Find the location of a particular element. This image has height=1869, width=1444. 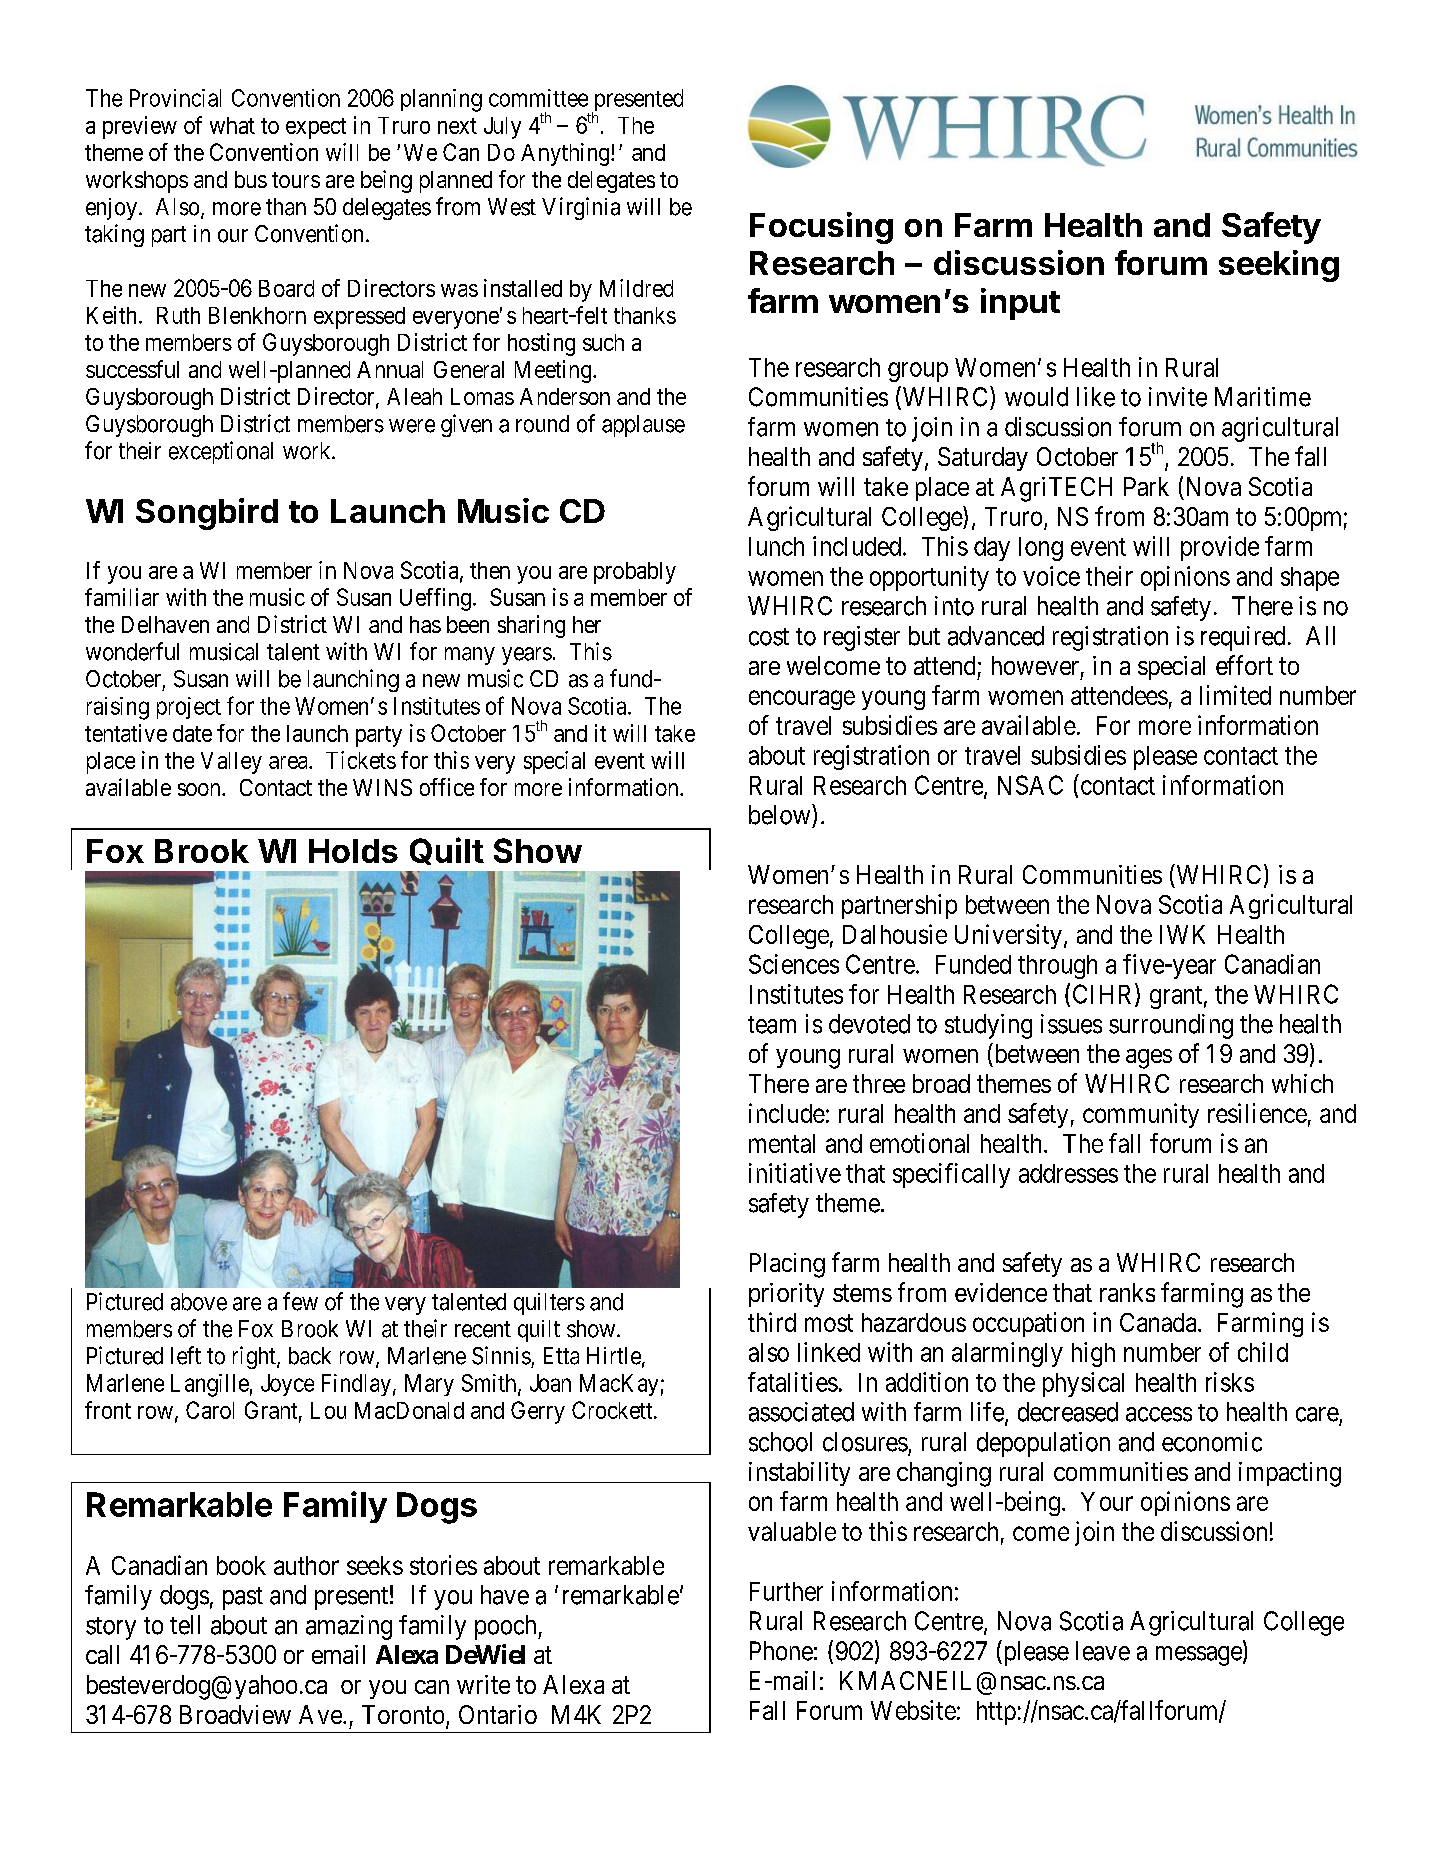

what is located at coordinates (232, 125).
